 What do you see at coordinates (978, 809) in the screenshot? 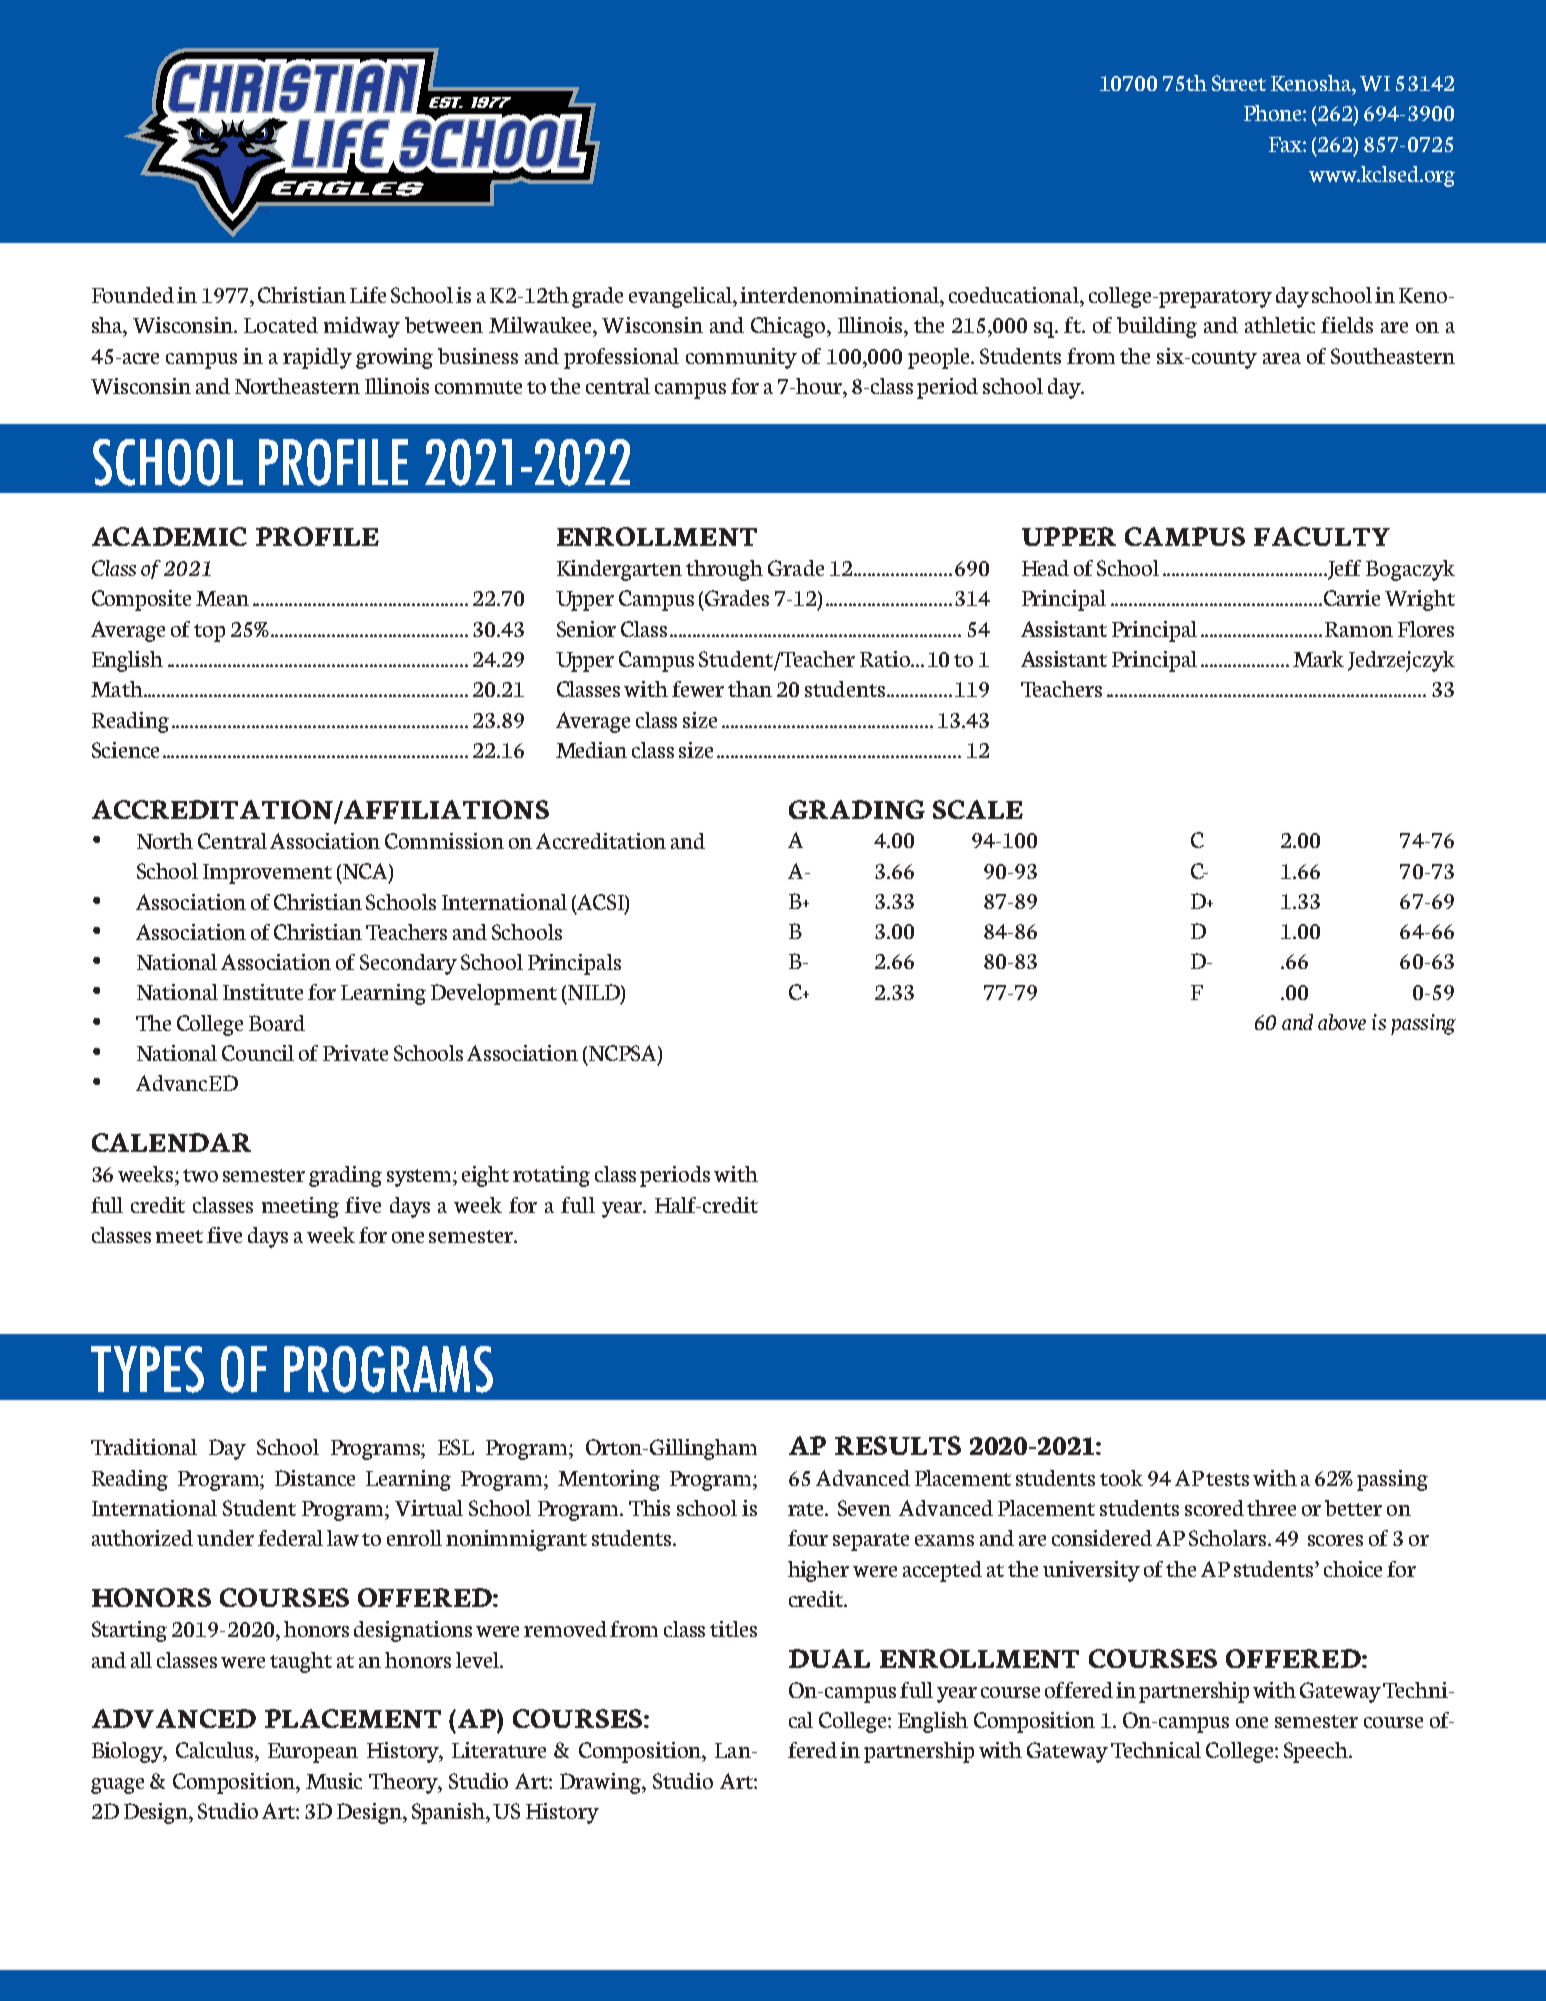
I see `SCALE` at bounding box center [978, 809].
